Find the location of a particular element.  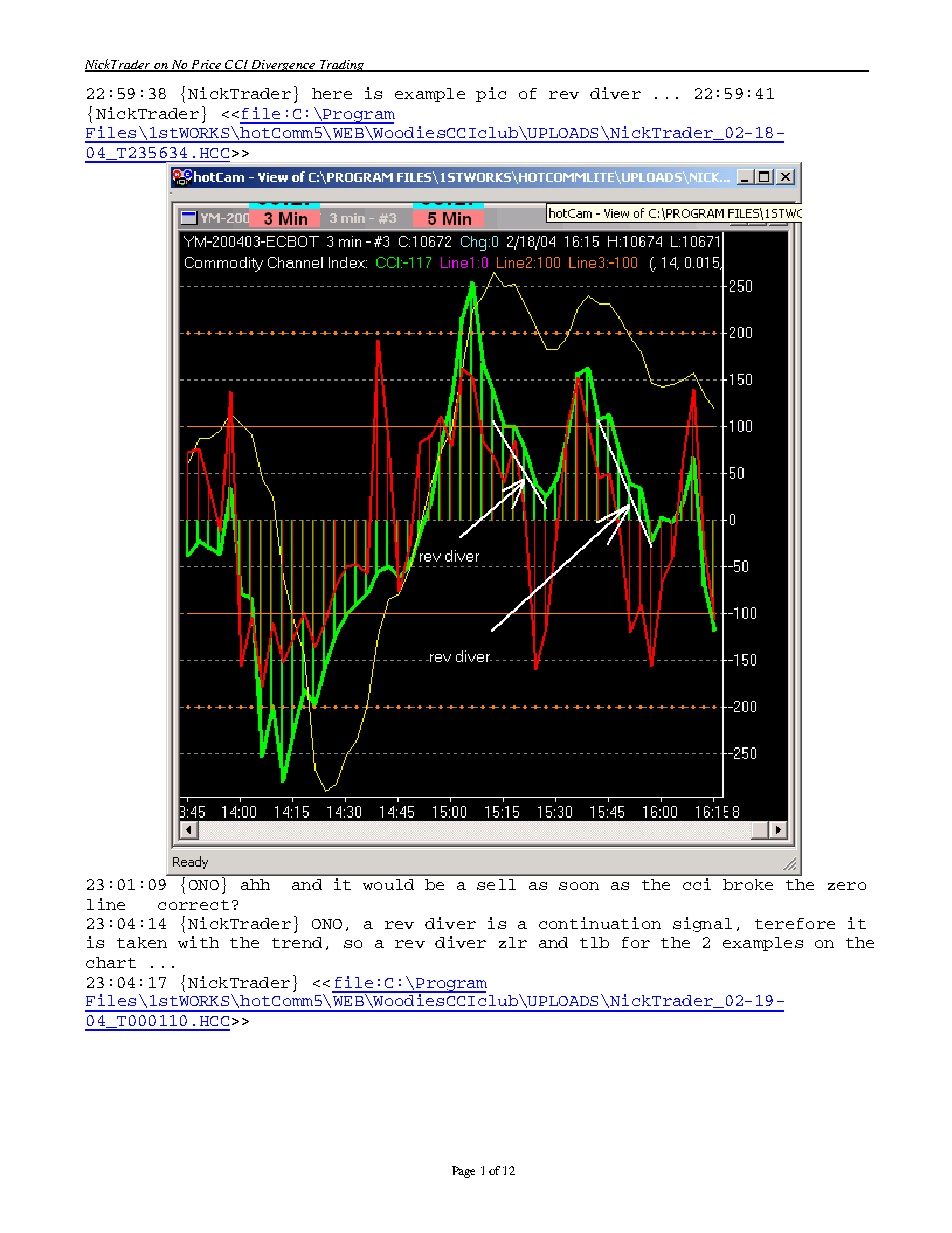

with is located at coordinates (198, 942).
